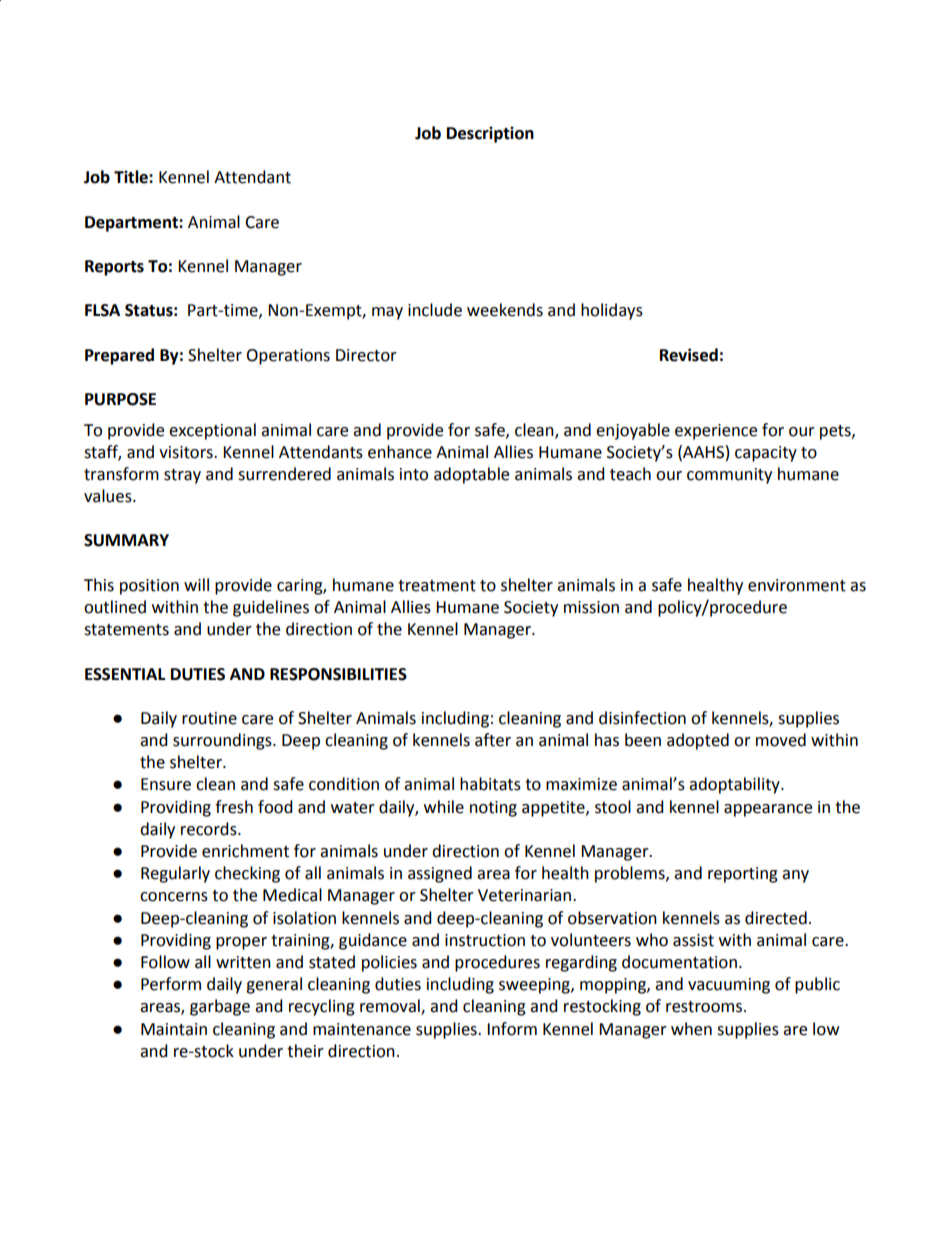  I want to click on holidays, so click(612, 311).
